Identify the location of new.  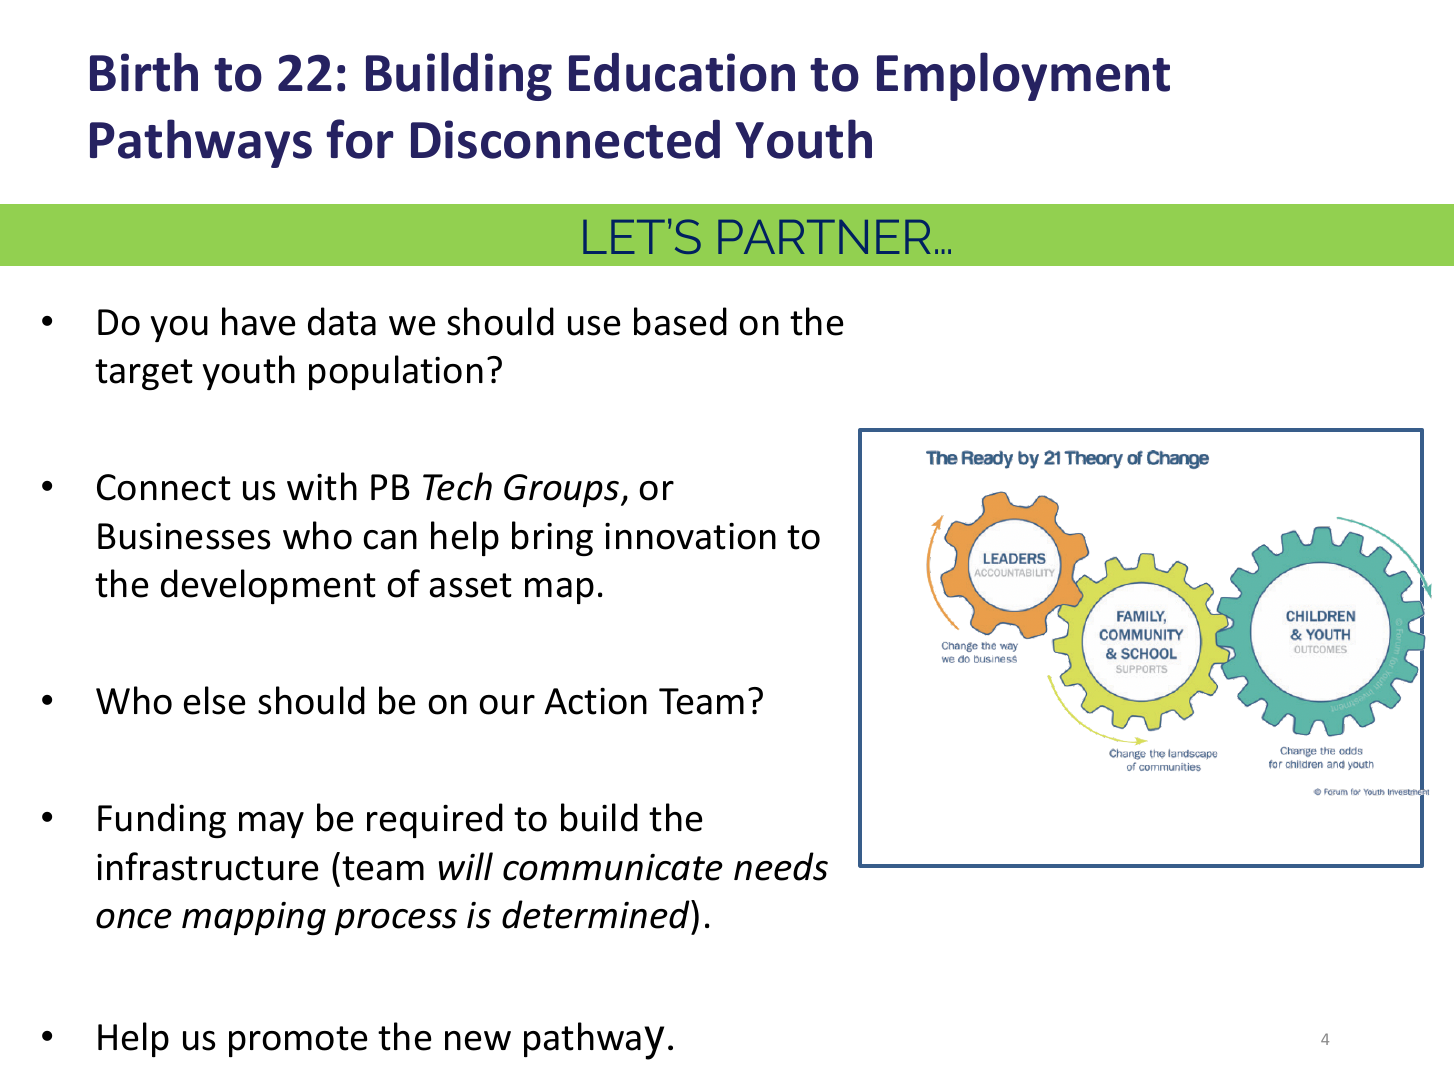
(478, 1041).
